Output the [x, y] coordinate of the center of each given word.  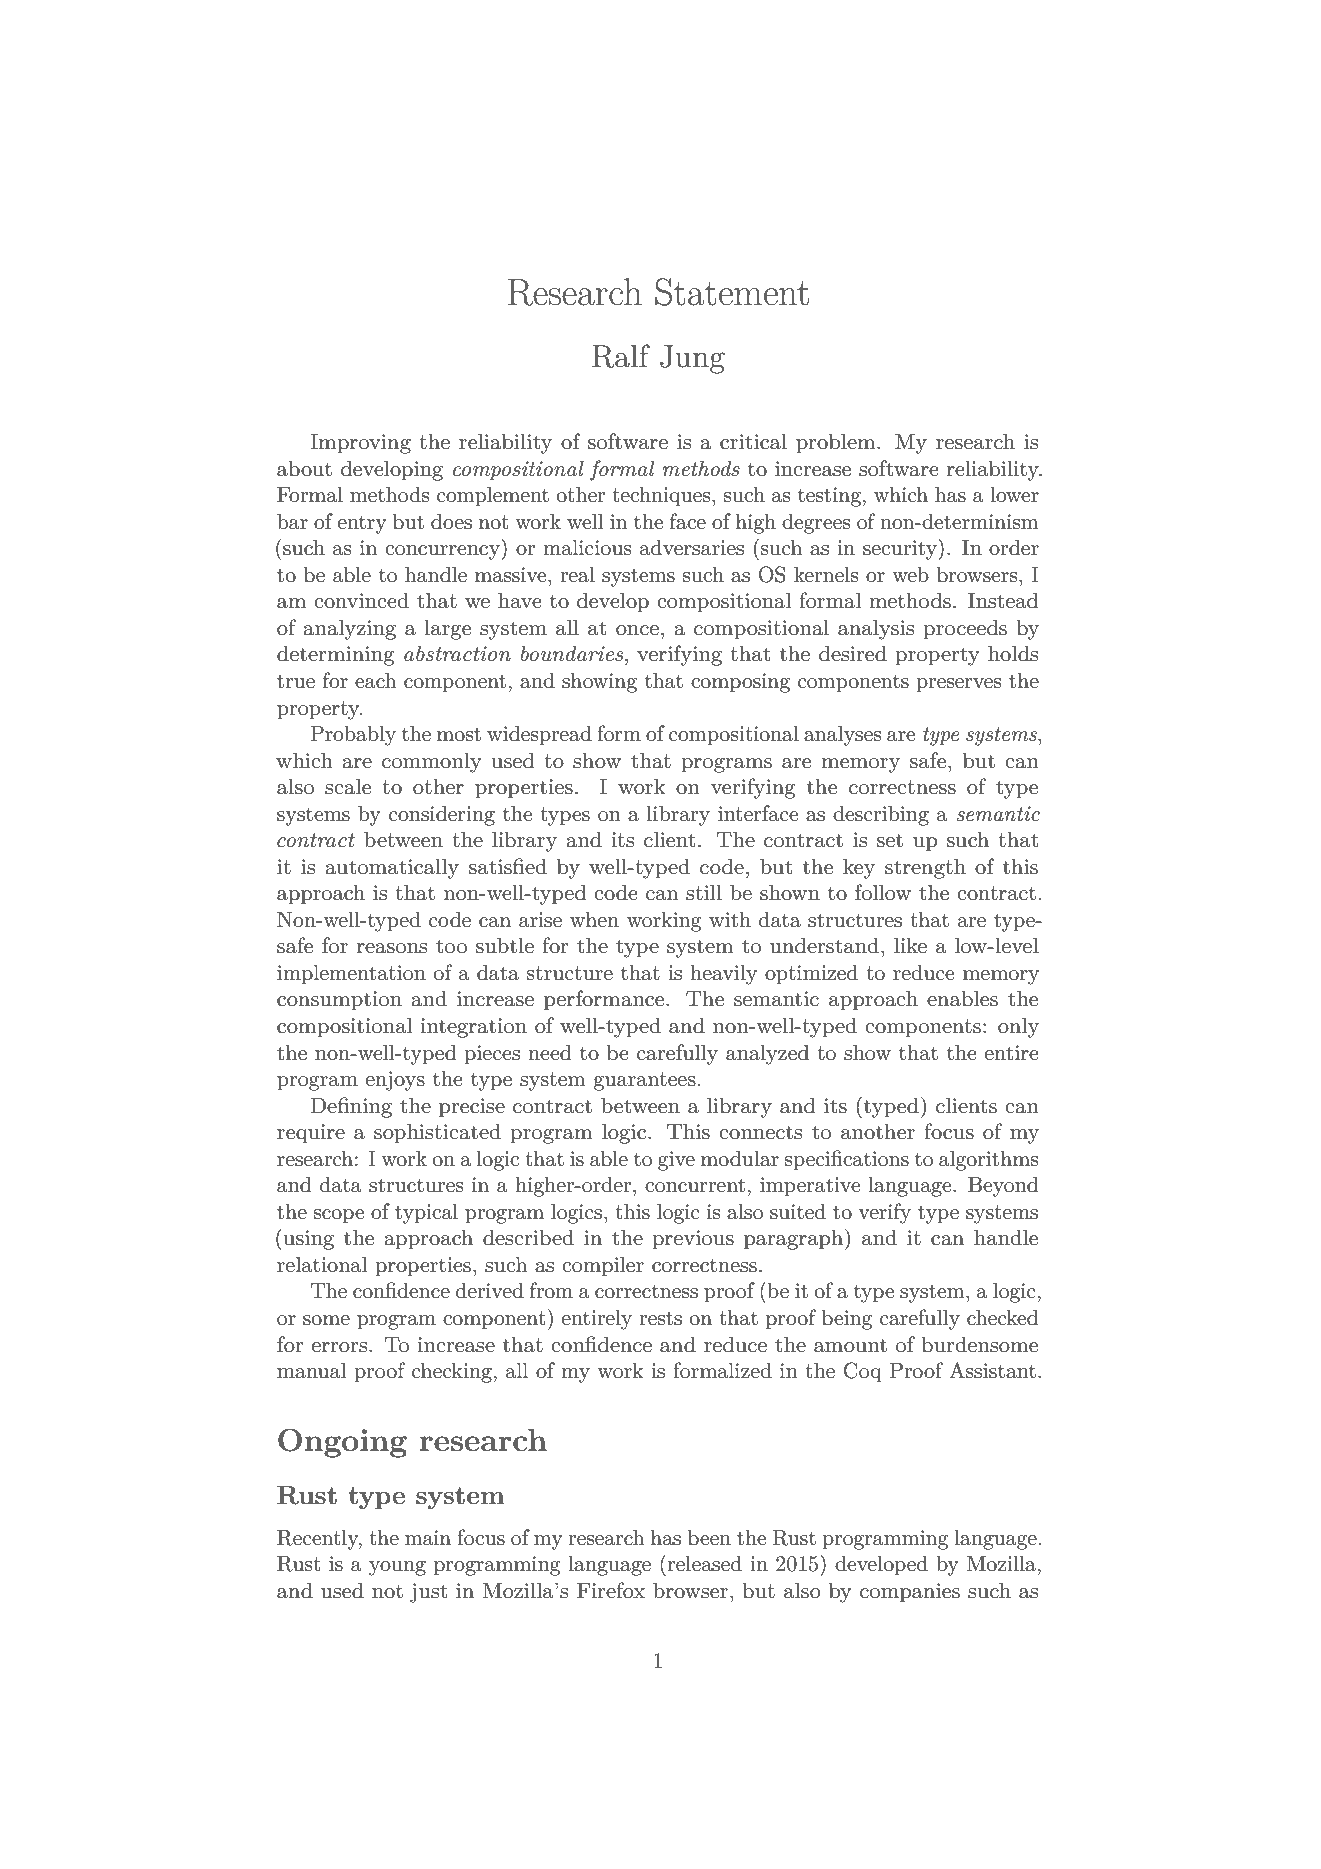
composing [740, 683]
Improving [360, 444]
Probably [353, 735]
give [676, 1161]
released [705, 1563]
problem [837, 443]
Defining [351, 1107]
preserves [959, 685]
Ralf [621, 356]
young [397, 1568]
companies [910, 1593]
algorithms [989, 1160]
